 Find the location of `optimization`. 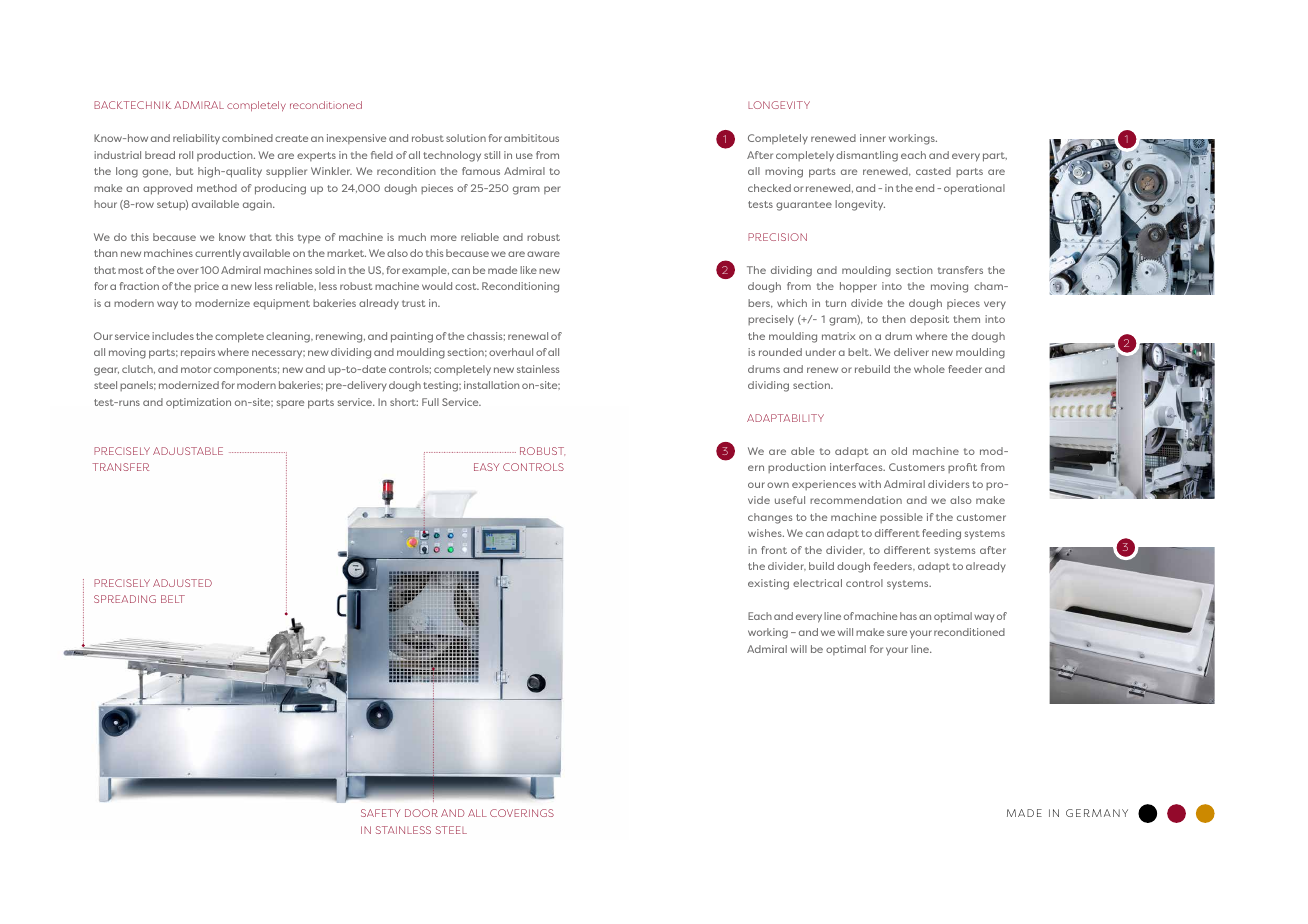

optimization is located at coordinates (198, 403).
